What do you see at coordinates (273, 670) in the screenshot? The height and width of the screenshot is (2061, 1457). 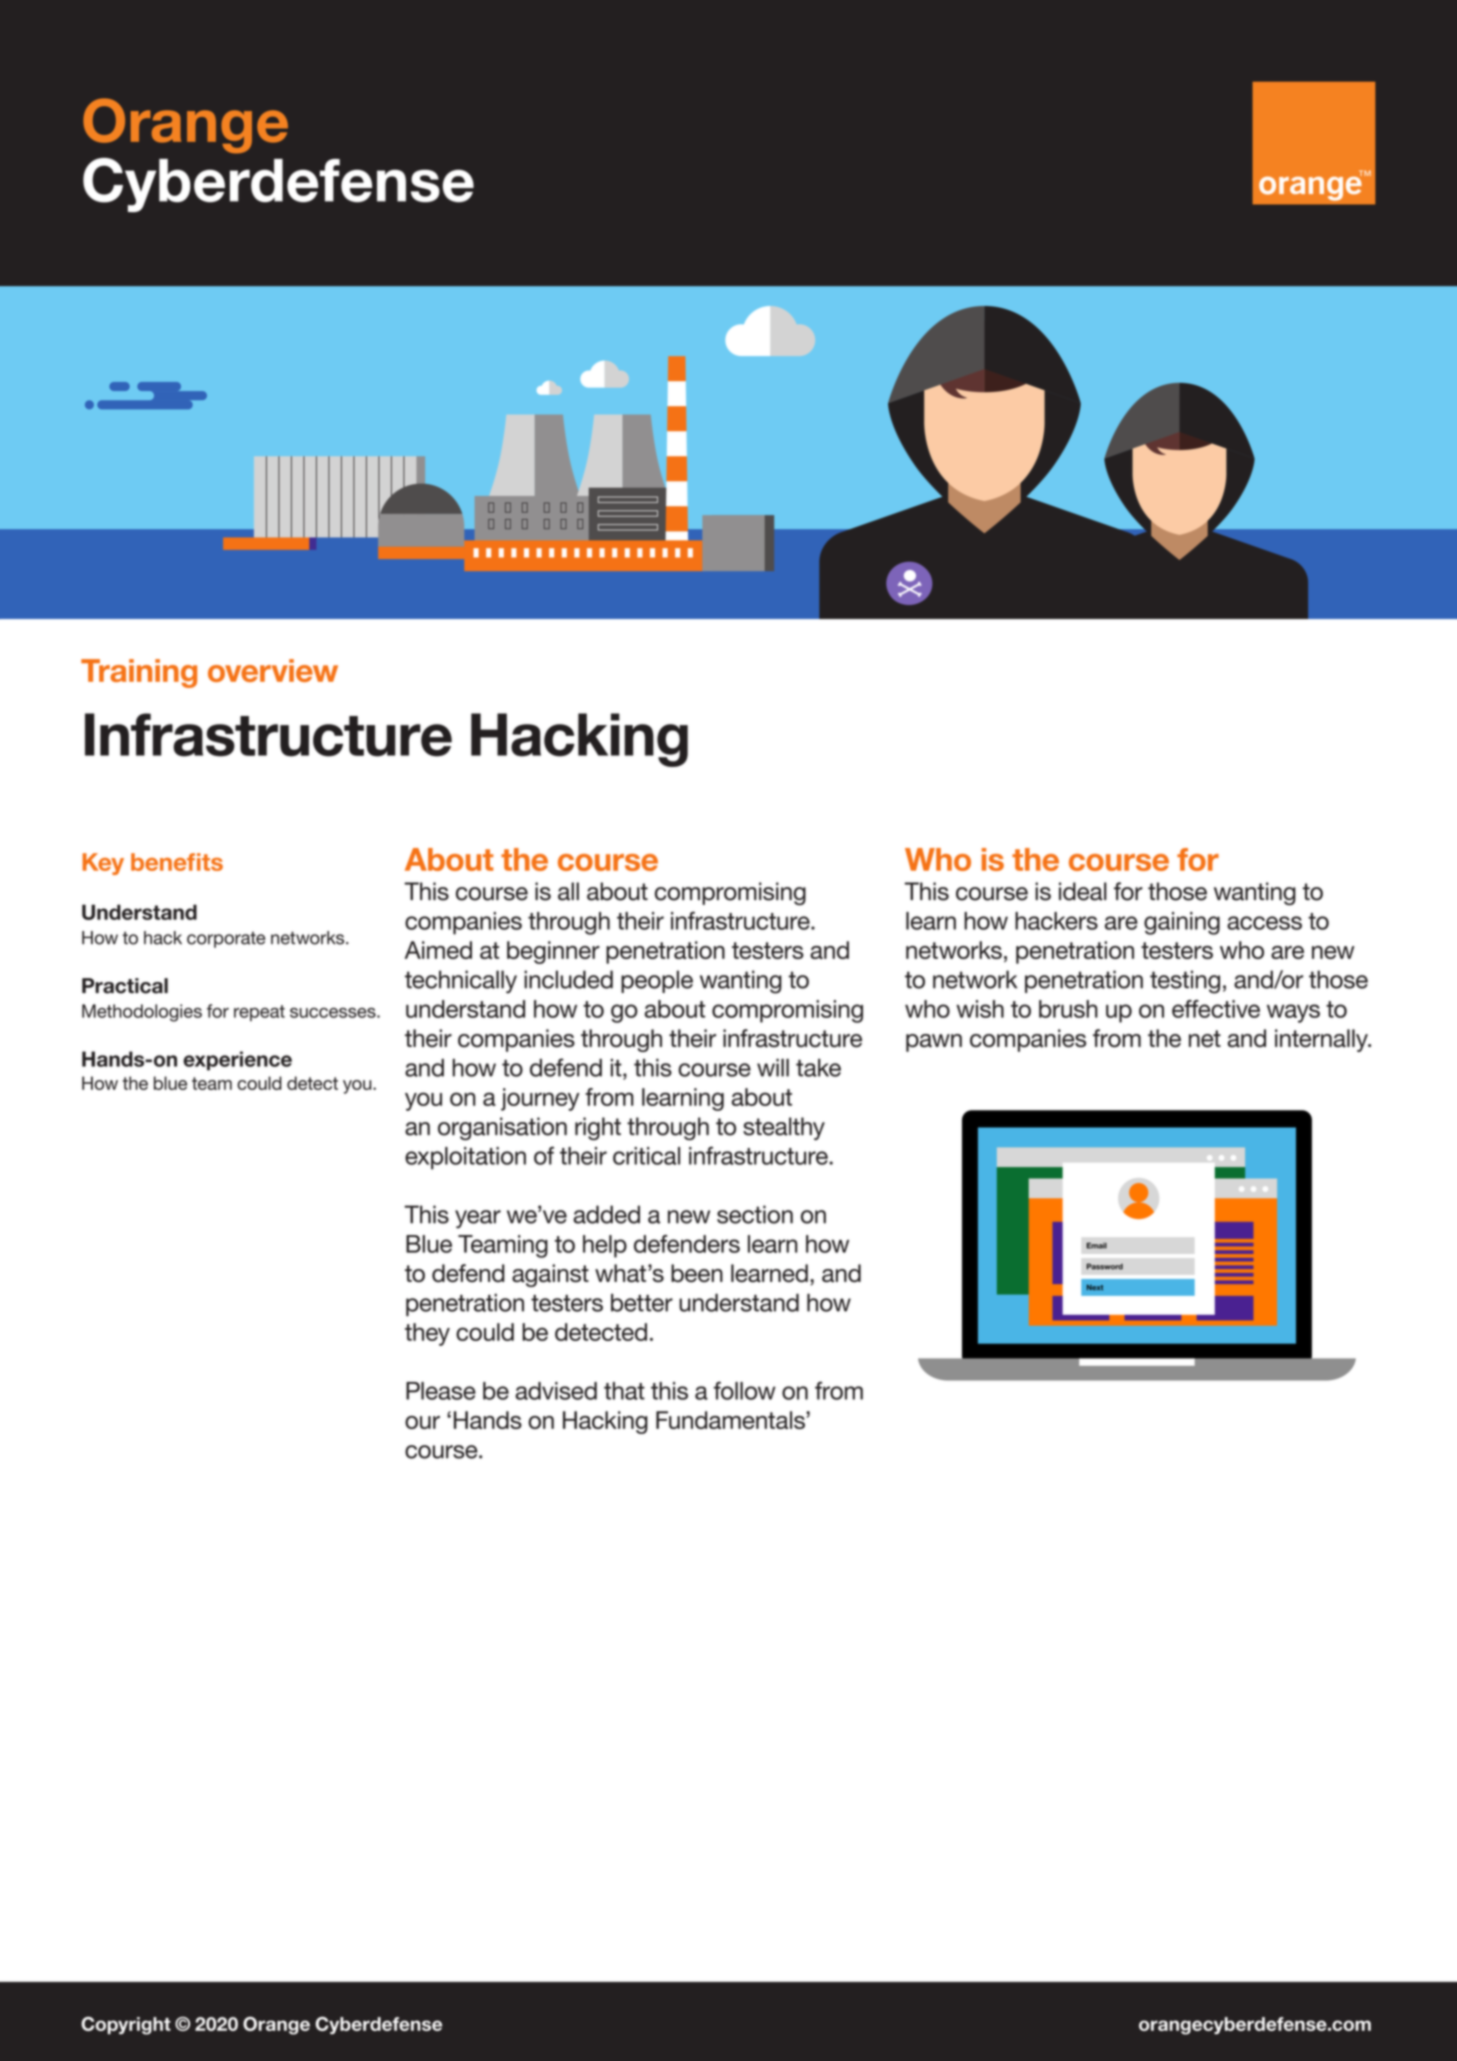 I see `overview` at bounding box center [273, 670].
